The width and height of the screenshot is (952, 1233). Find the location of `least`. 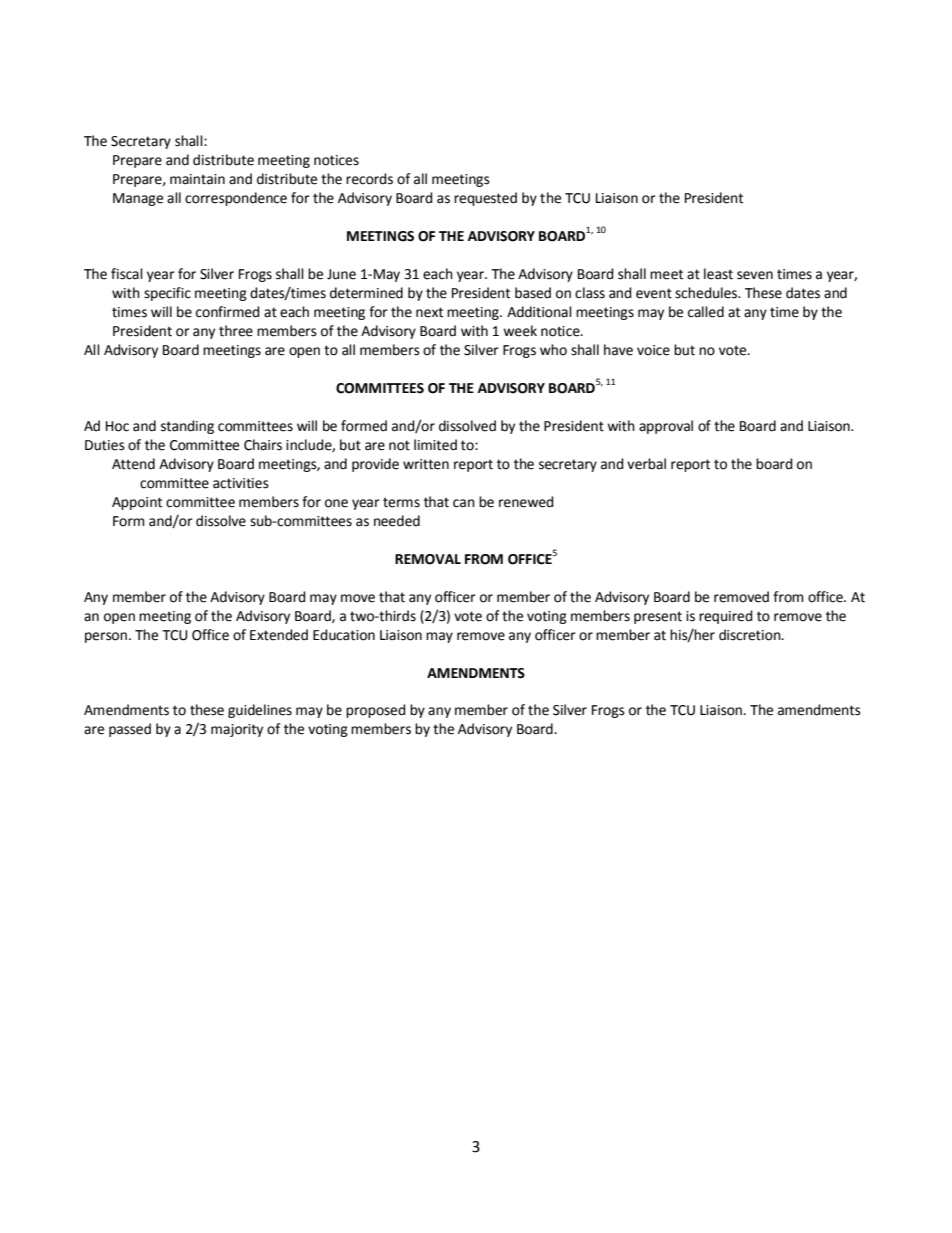

least is located at coordinates (718, 274).
